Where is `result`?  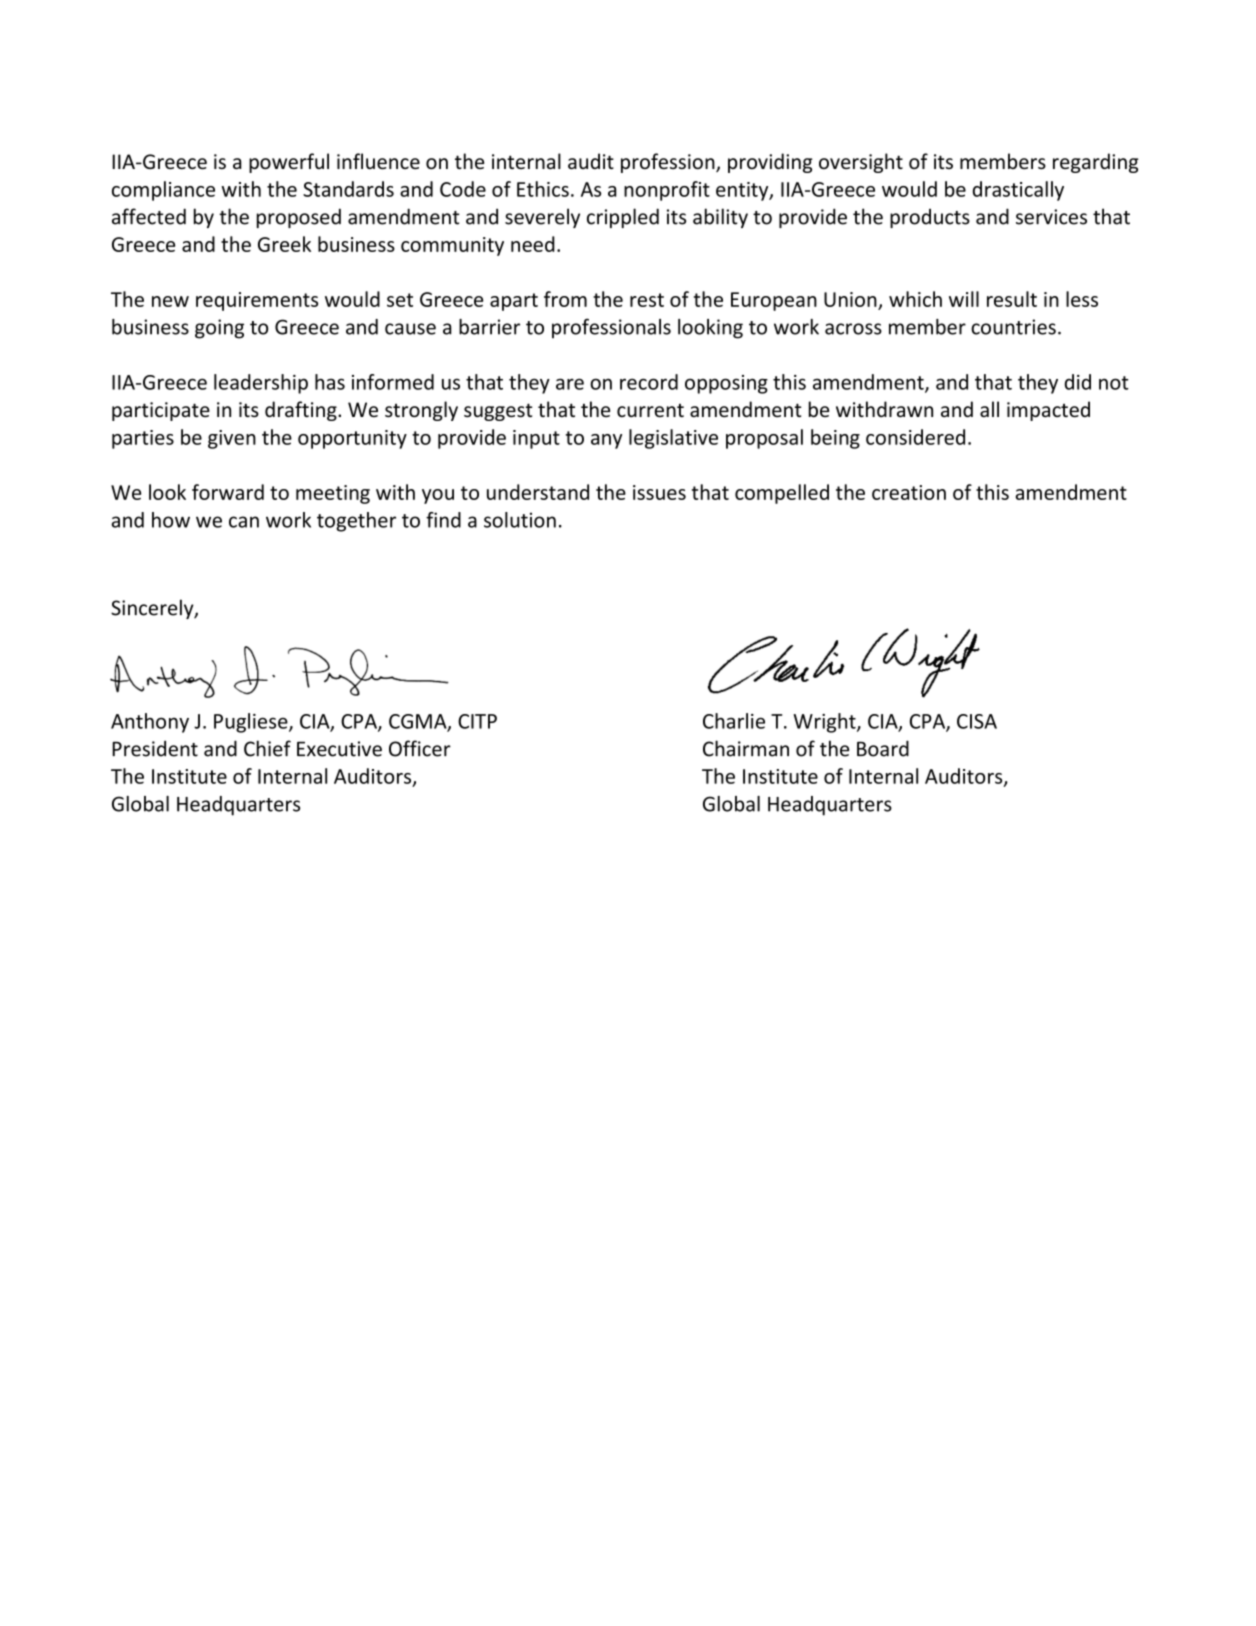
result is located at coordinates (1012, 299).
